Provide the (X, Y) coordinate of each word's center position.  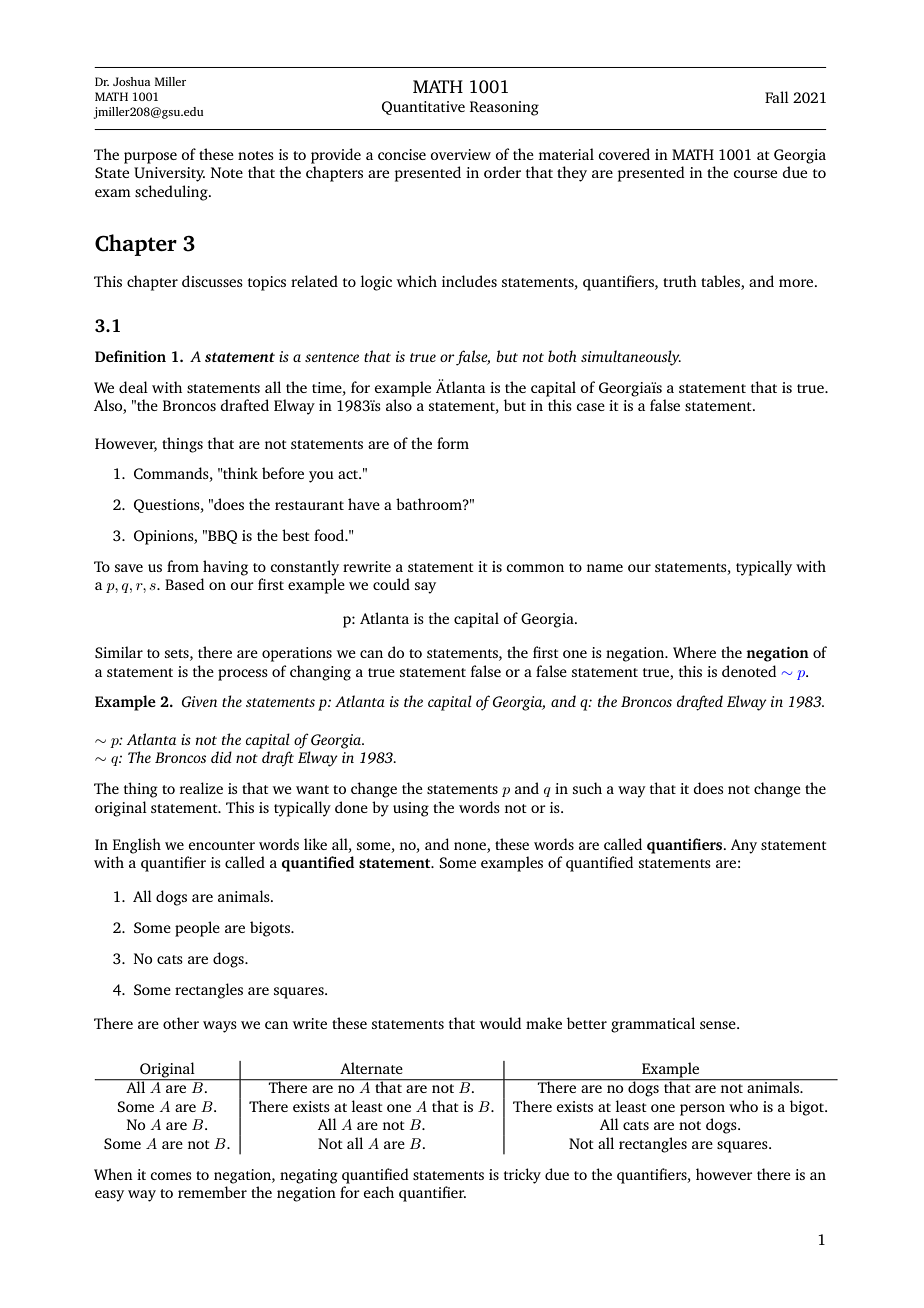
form (453, 443)
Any (744, 846)
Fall (777, 97)
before (283, 473)
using (411, 809)
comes (170, 1176)
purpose (150, 158)
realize (201, 788)
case (591, 407)
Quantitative (423, 108)
